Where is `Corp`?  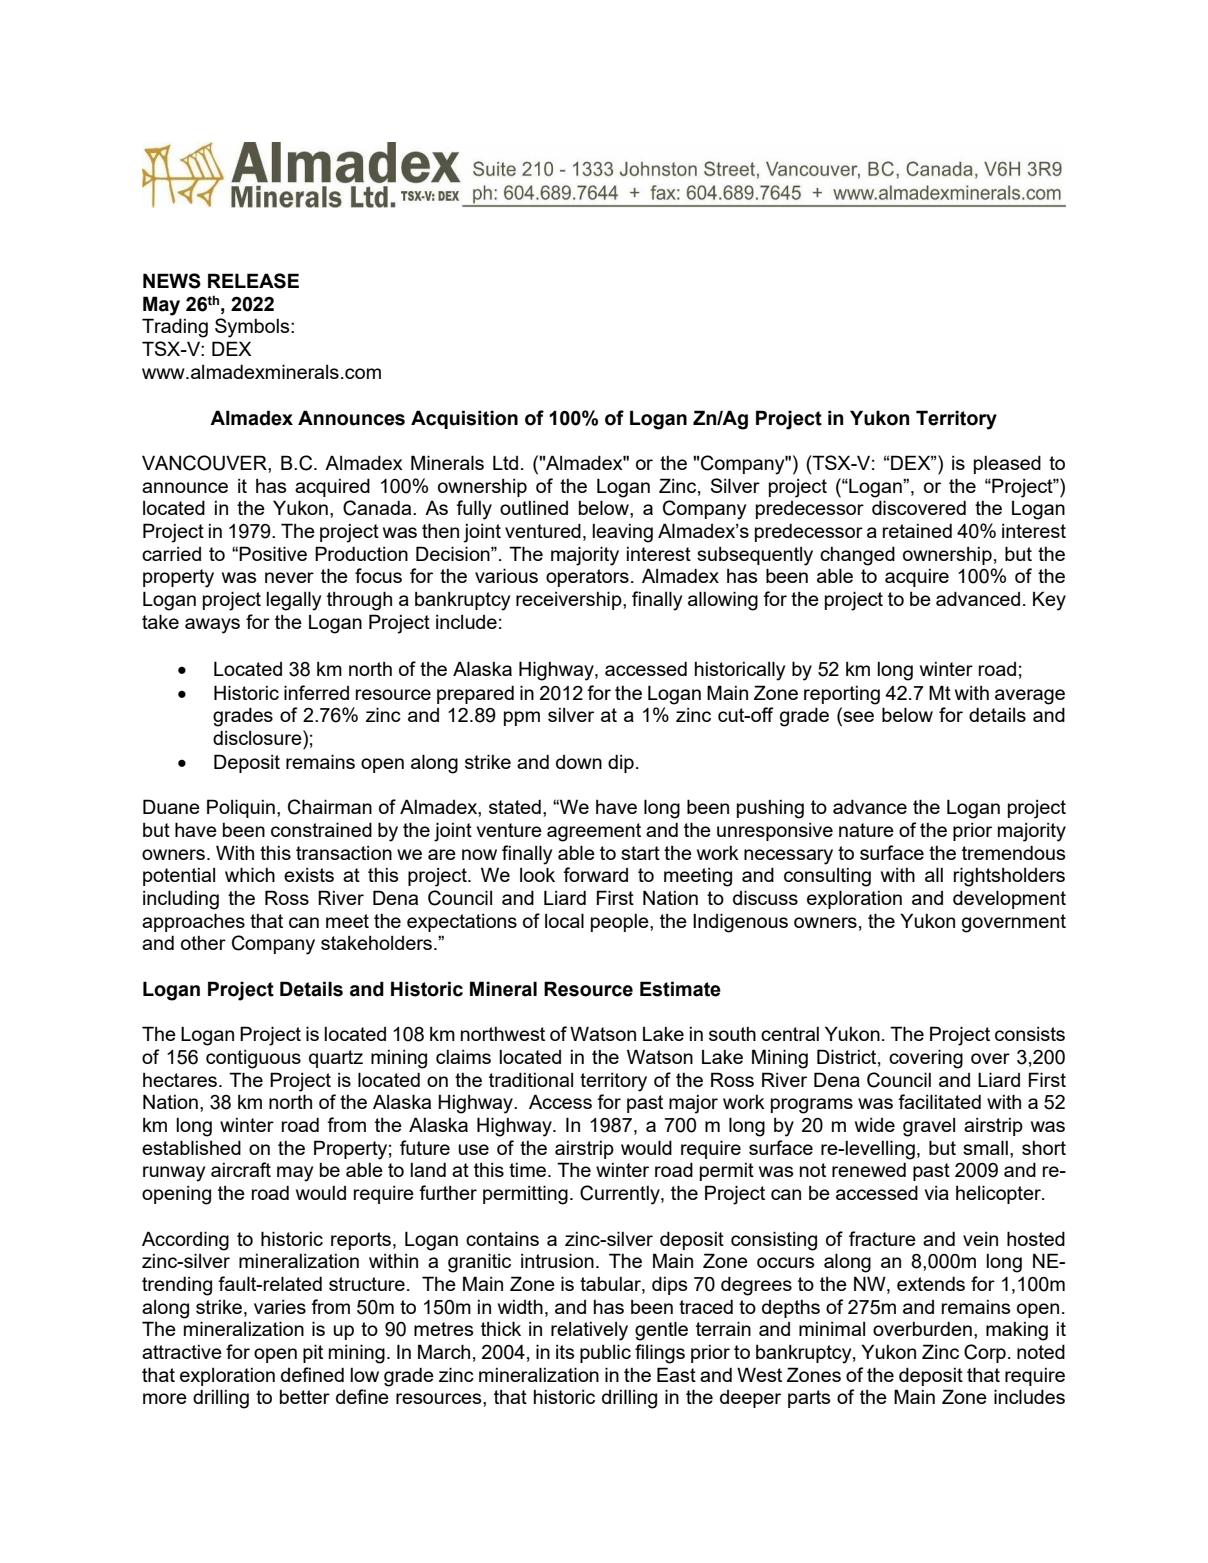
Corp is located at coordinates (985, 1353).
